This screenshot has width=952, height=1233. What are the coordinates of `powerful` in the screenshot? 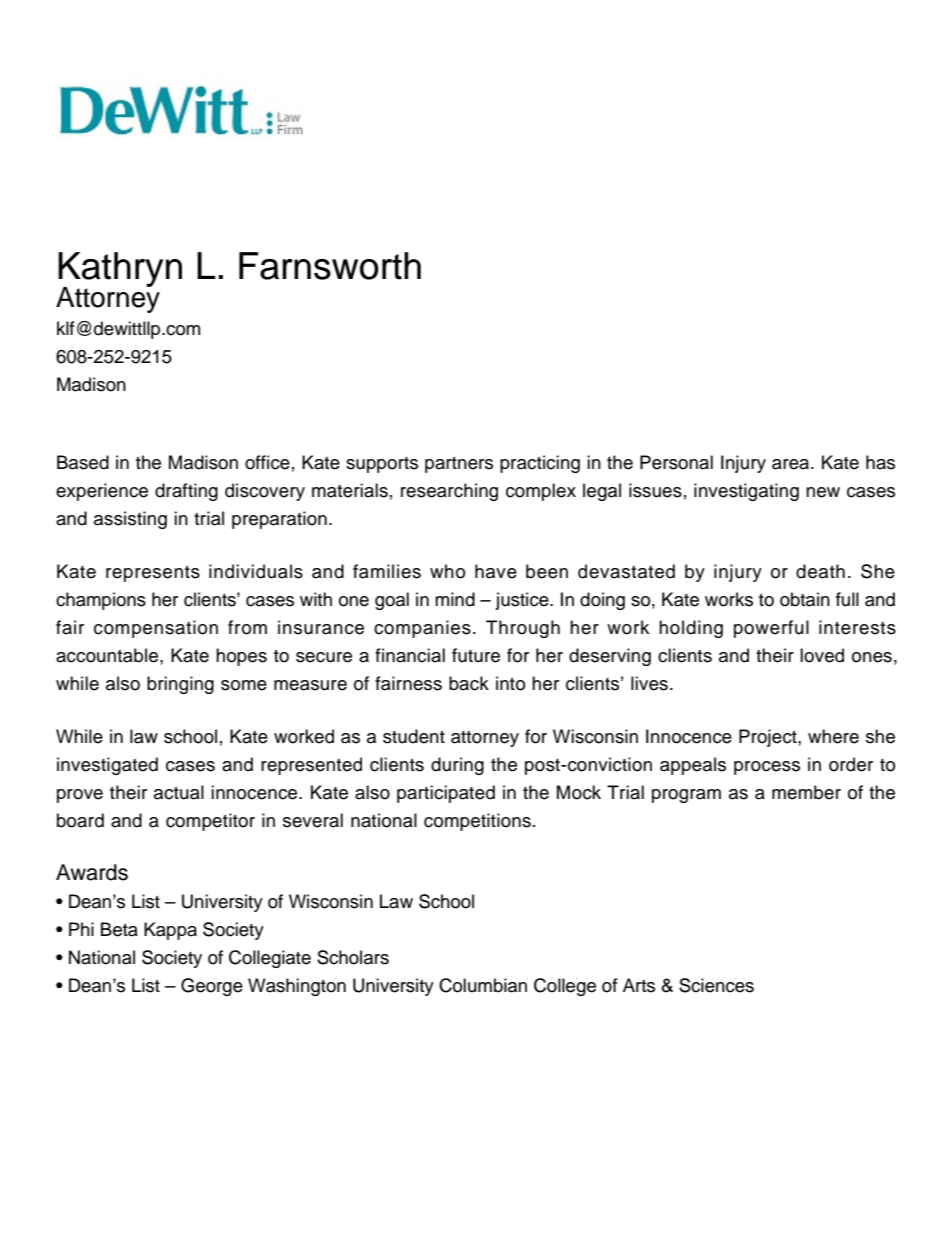 It's located at (771, 629).
